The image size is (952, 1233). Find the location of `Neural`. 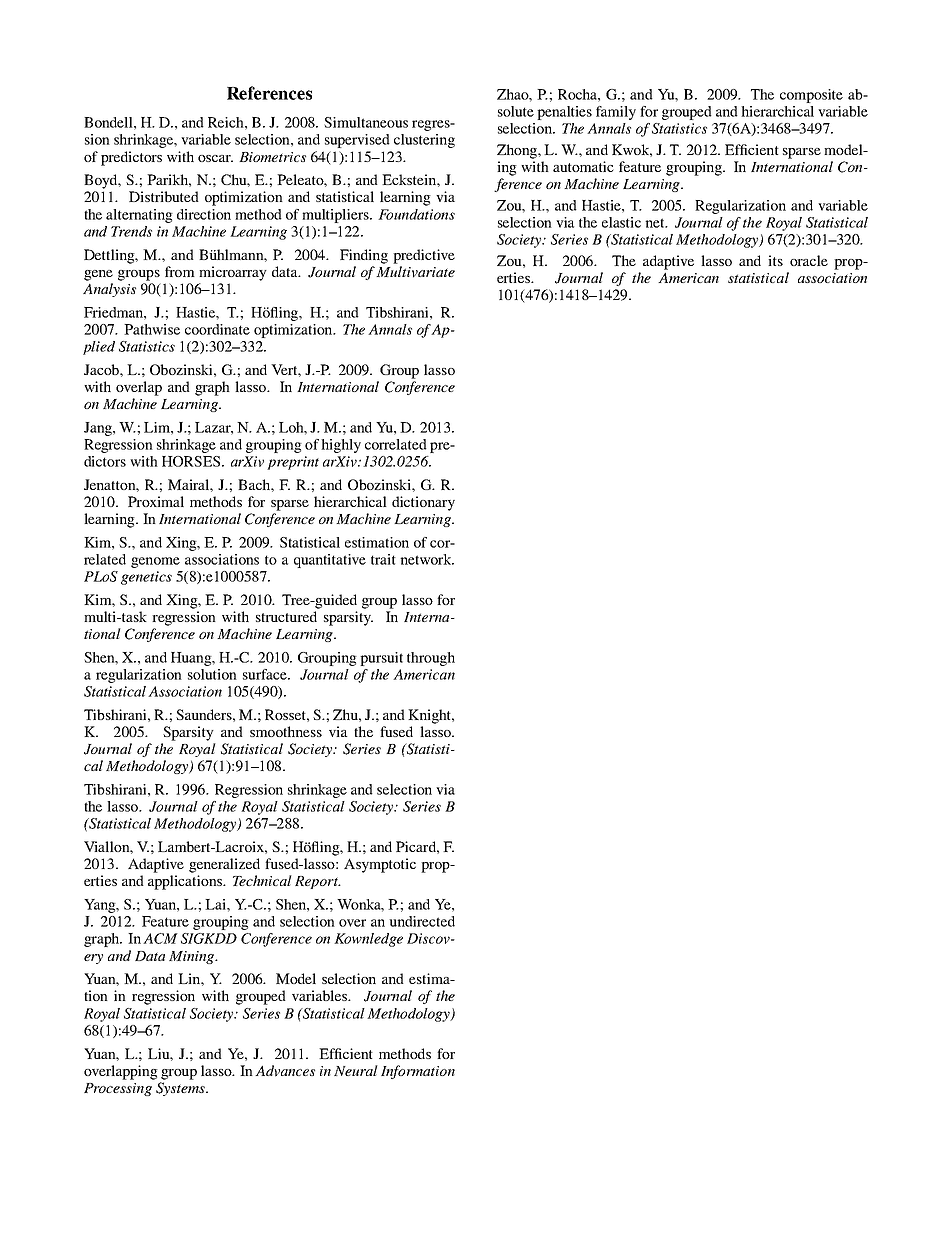

Neural is located at coordinates (356, 1070).
